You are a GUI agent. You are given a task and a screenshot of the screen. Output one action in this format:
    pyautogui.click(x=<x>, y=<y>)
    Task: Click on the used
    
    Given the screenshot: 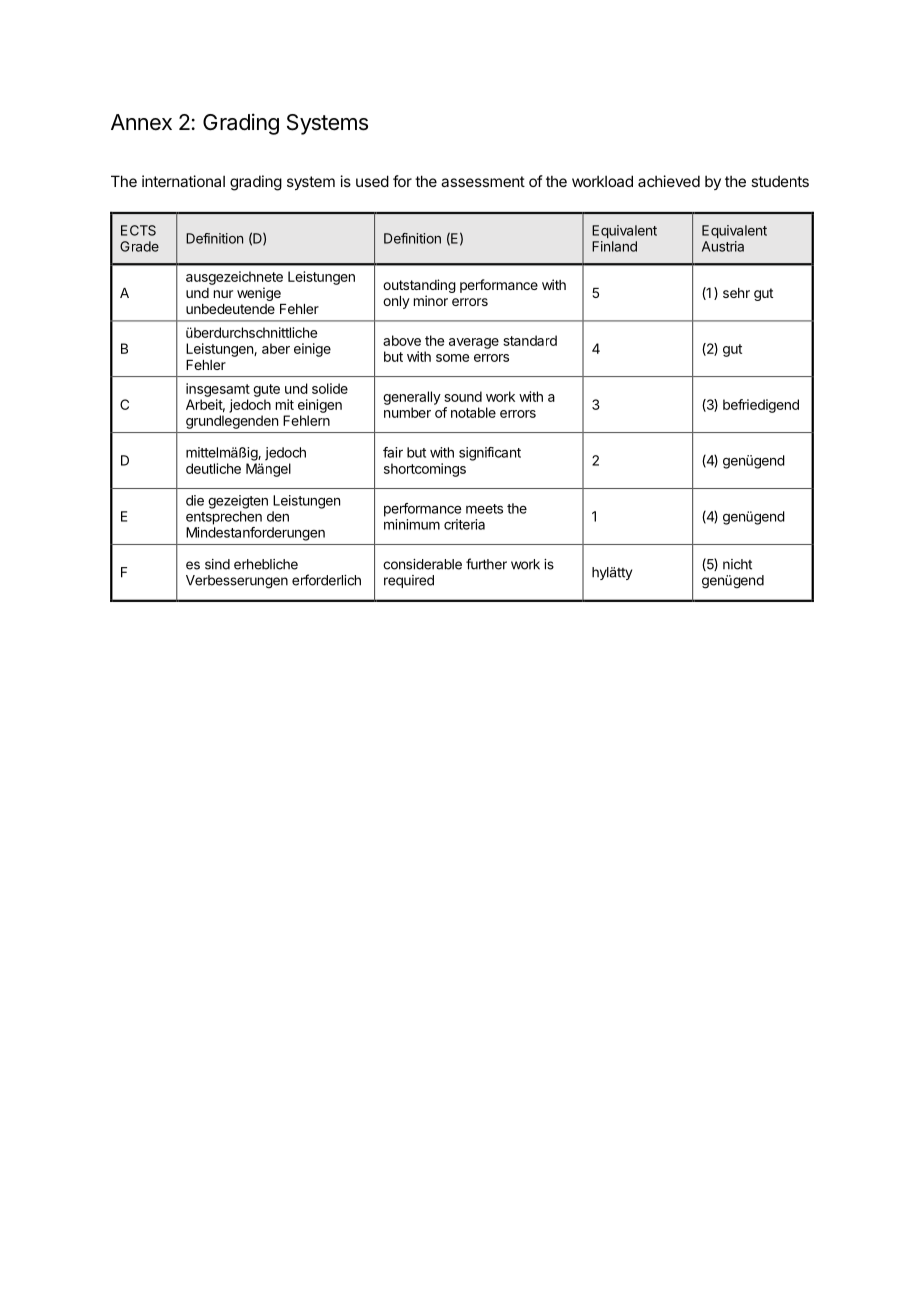 What is the action you would take?
    pyautogui.click(x=372, y=181)
